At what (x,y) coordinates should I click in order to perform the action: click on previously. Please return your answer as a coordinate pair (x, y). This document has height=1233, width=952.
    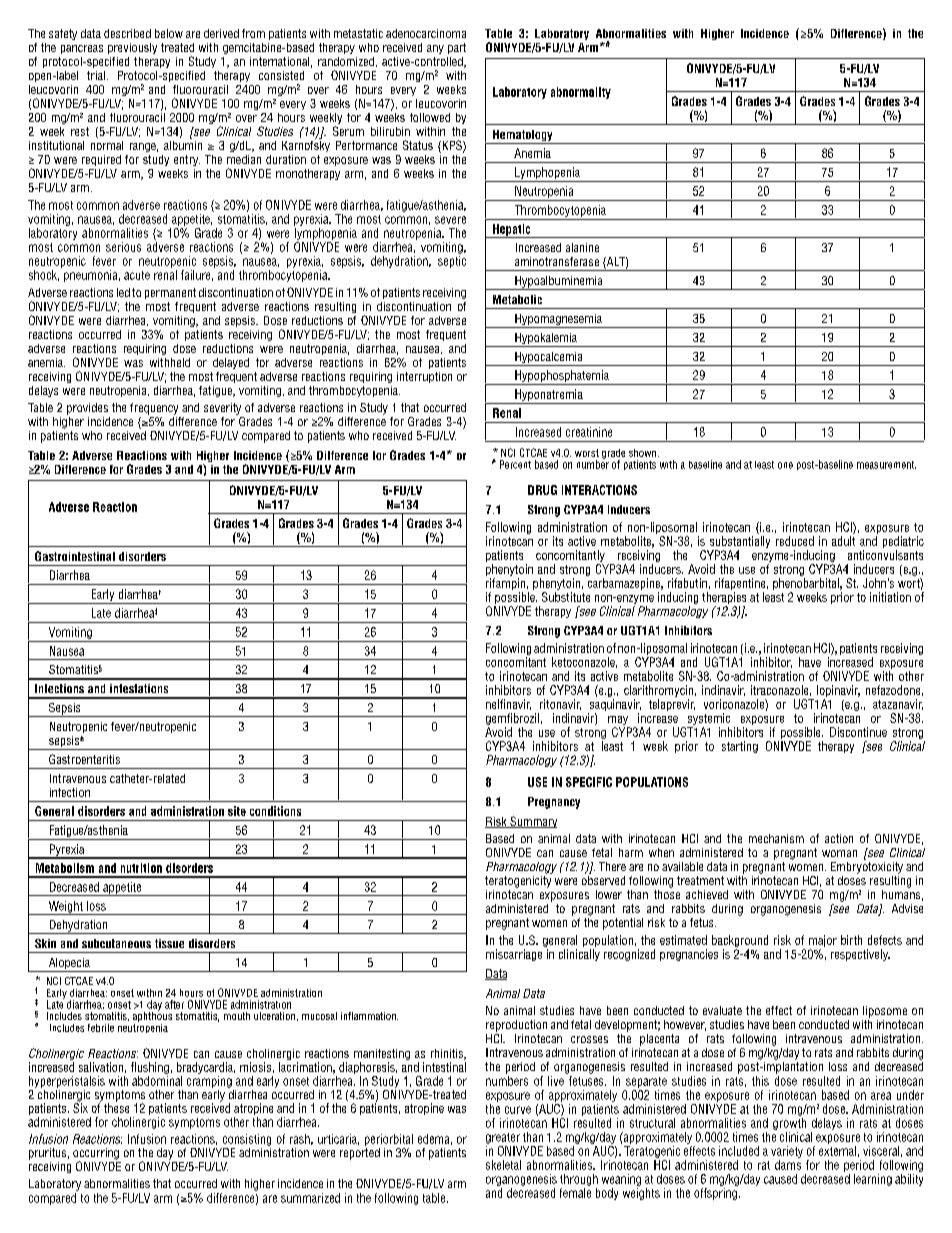
    Looking at the image, I should click on (132, 48).
